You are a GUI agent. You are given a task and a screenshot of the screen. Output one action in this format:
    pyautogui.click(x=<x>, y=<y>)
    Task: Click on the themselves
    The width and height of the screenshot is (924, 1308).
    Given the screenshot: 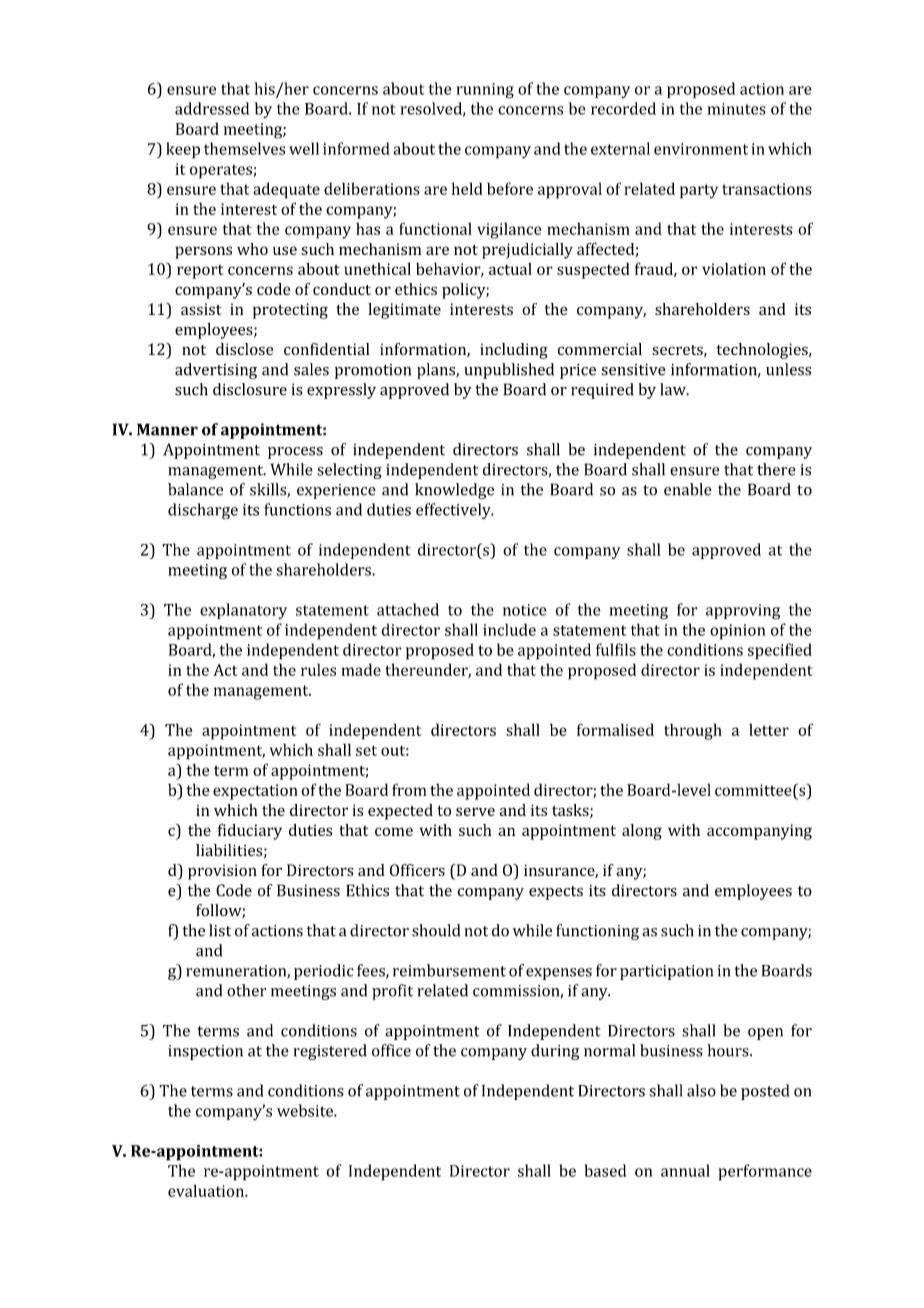 What is the action you would take?
    pyautogui.click(x=244, y=148)
